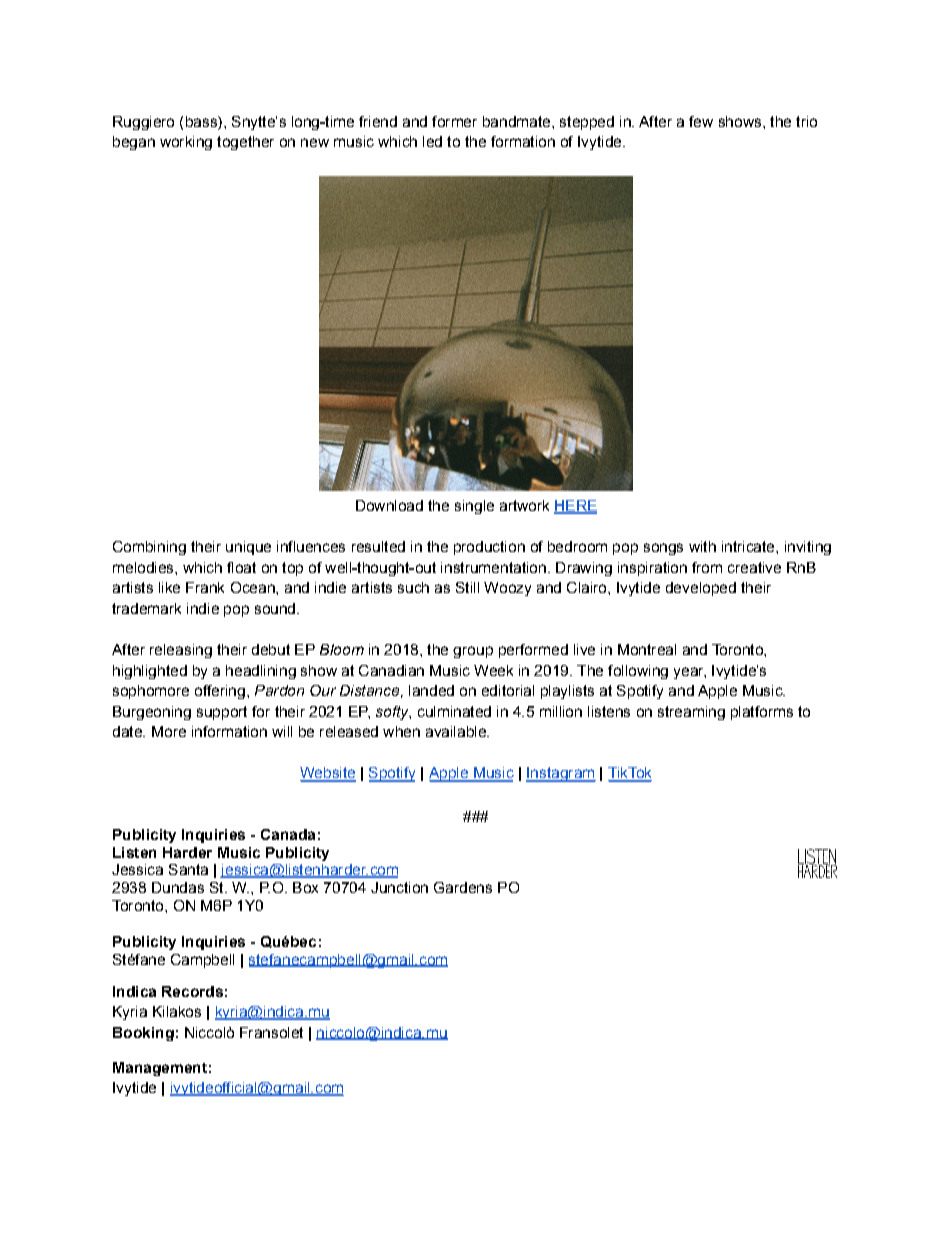 The height and width of the page is (1233, 952). Describe the element at coordinates (467, 587) in the page. I see `Still` at that location.
